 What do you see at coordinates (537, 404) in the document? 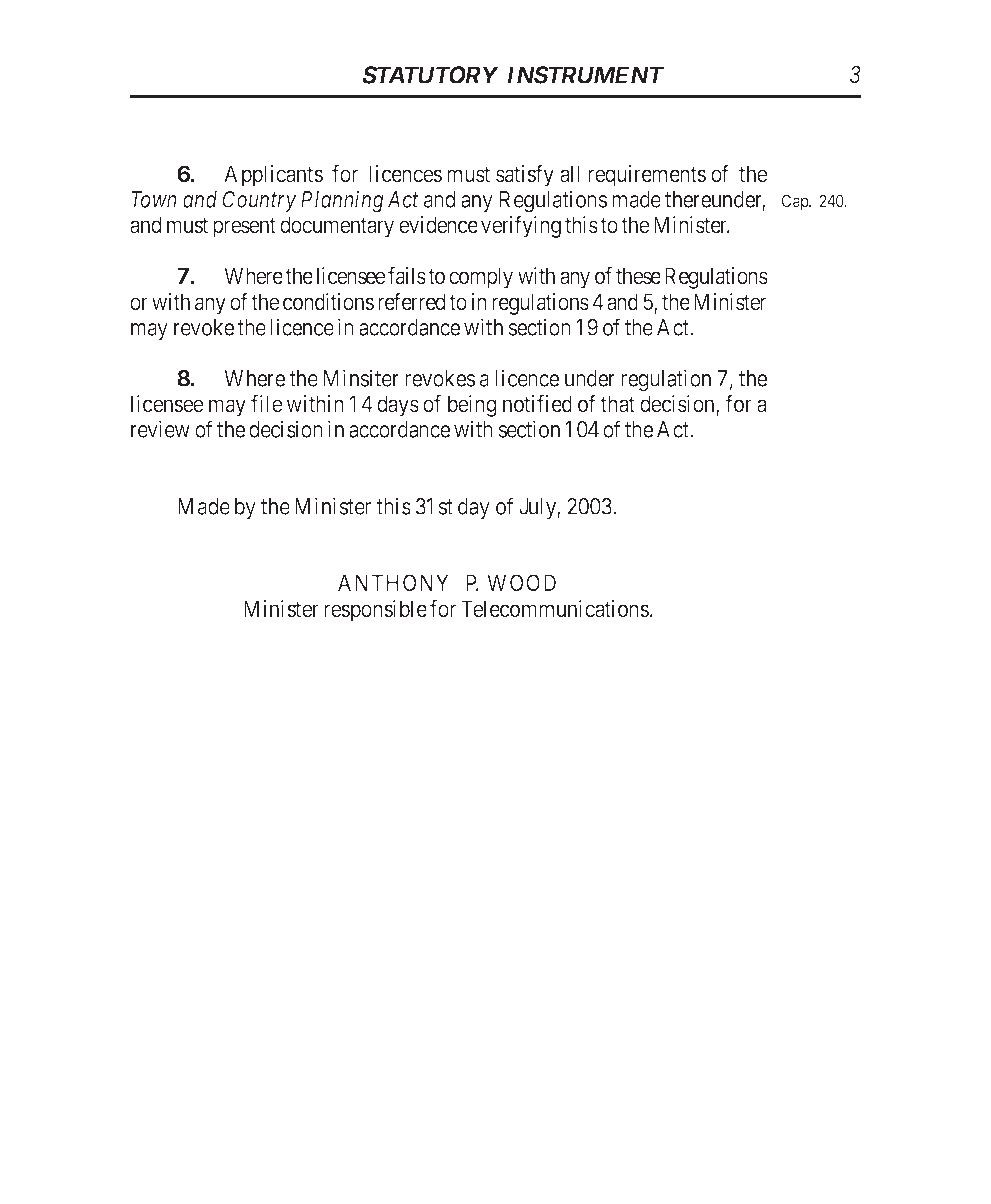
I see `notified` at bounding box center [537, 404].
